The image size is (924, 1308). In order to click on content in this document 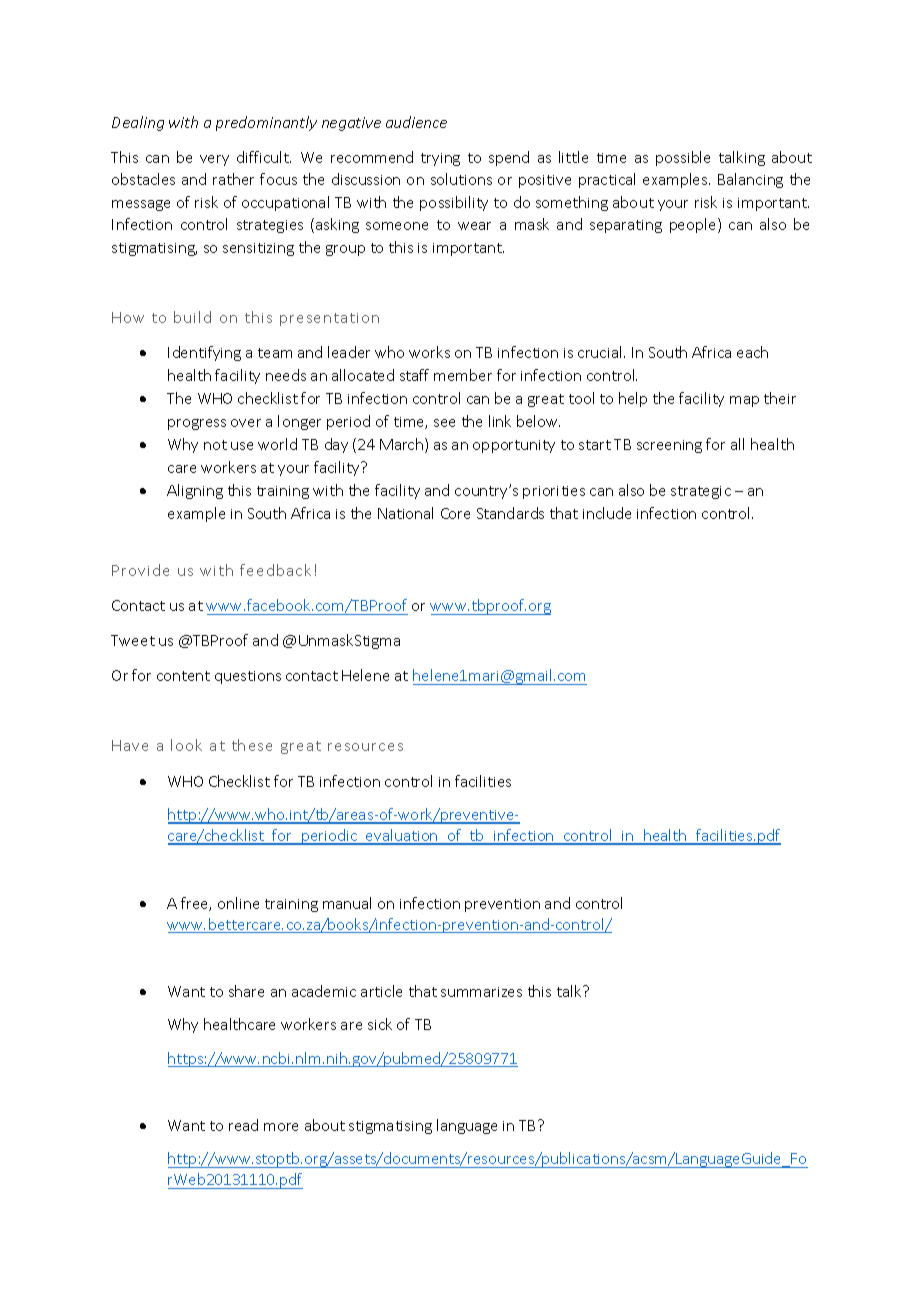, I will do `click(183, 676)`.
